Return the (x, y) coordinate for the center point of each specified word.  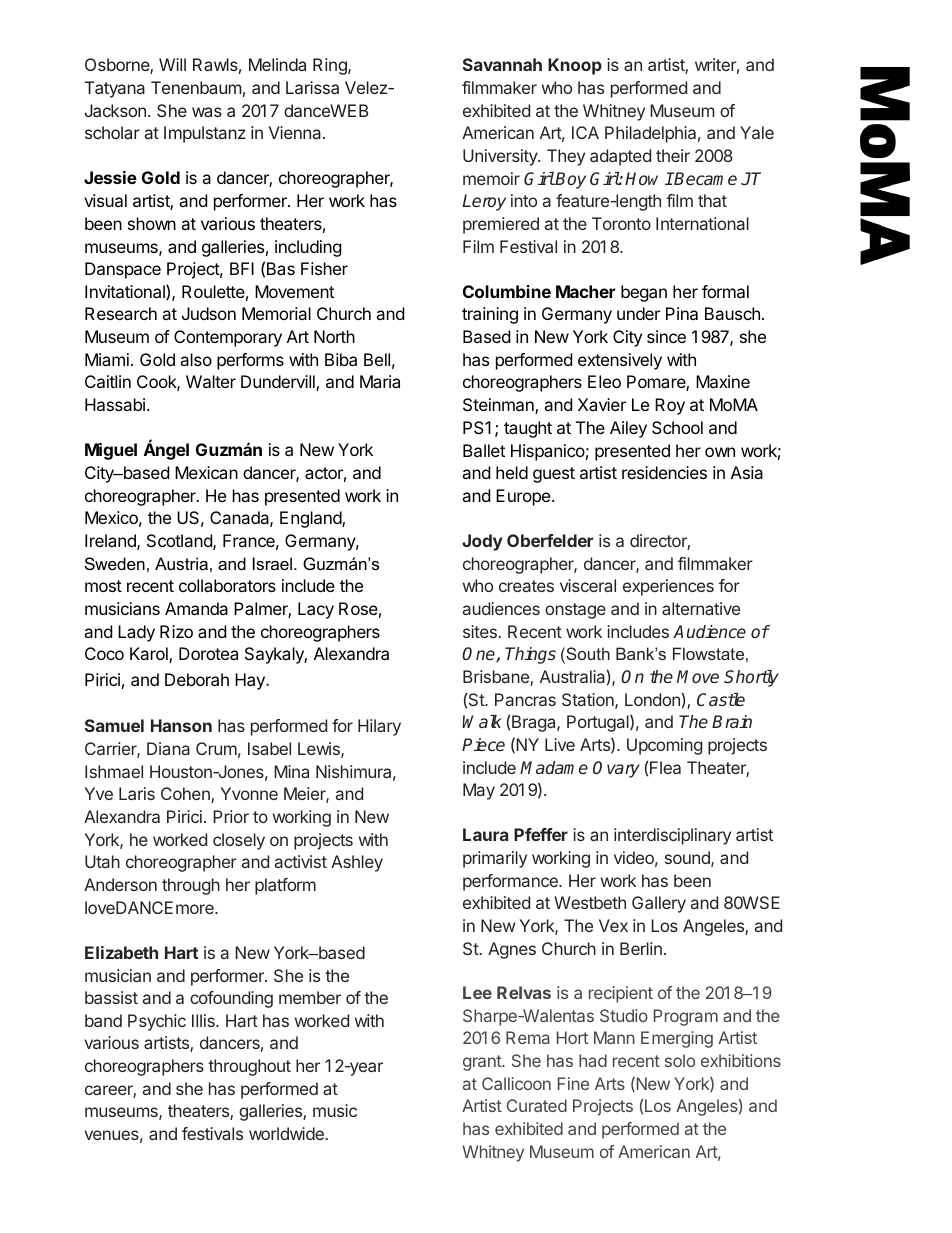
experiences (668, 587)
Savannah (502, 64)
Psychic (157, 1022)
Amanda (196, 608)
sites (480, 631)
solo (680, 1060)
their (673, 155)
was (207, 112)
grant (483, 1063)
